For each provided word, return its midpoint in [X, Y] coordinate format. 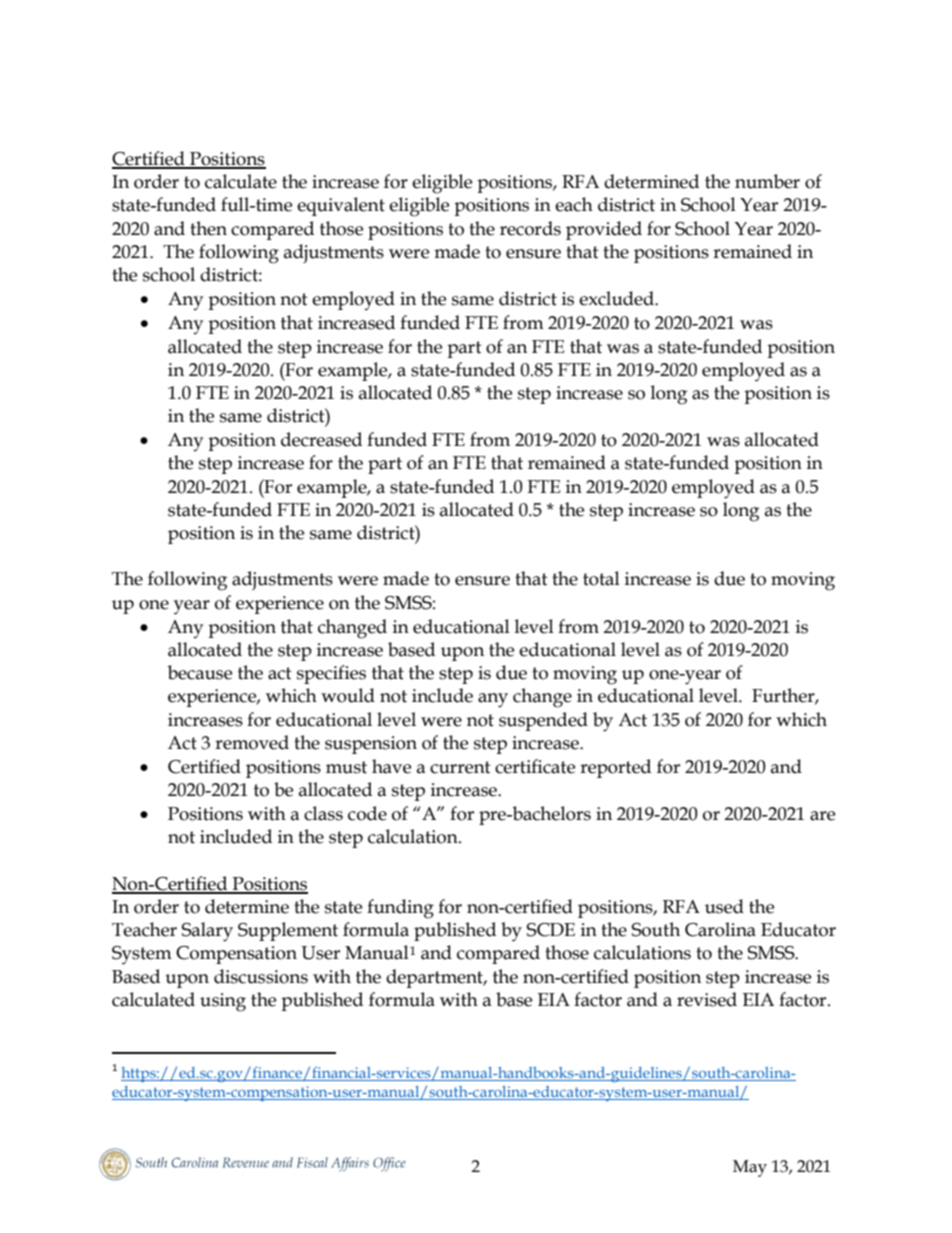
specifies [331, 674]
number [767, 181]
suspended [543, 721]
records [530, 228]
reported [615, 768]
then [208, 228]
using [223, 1002]
